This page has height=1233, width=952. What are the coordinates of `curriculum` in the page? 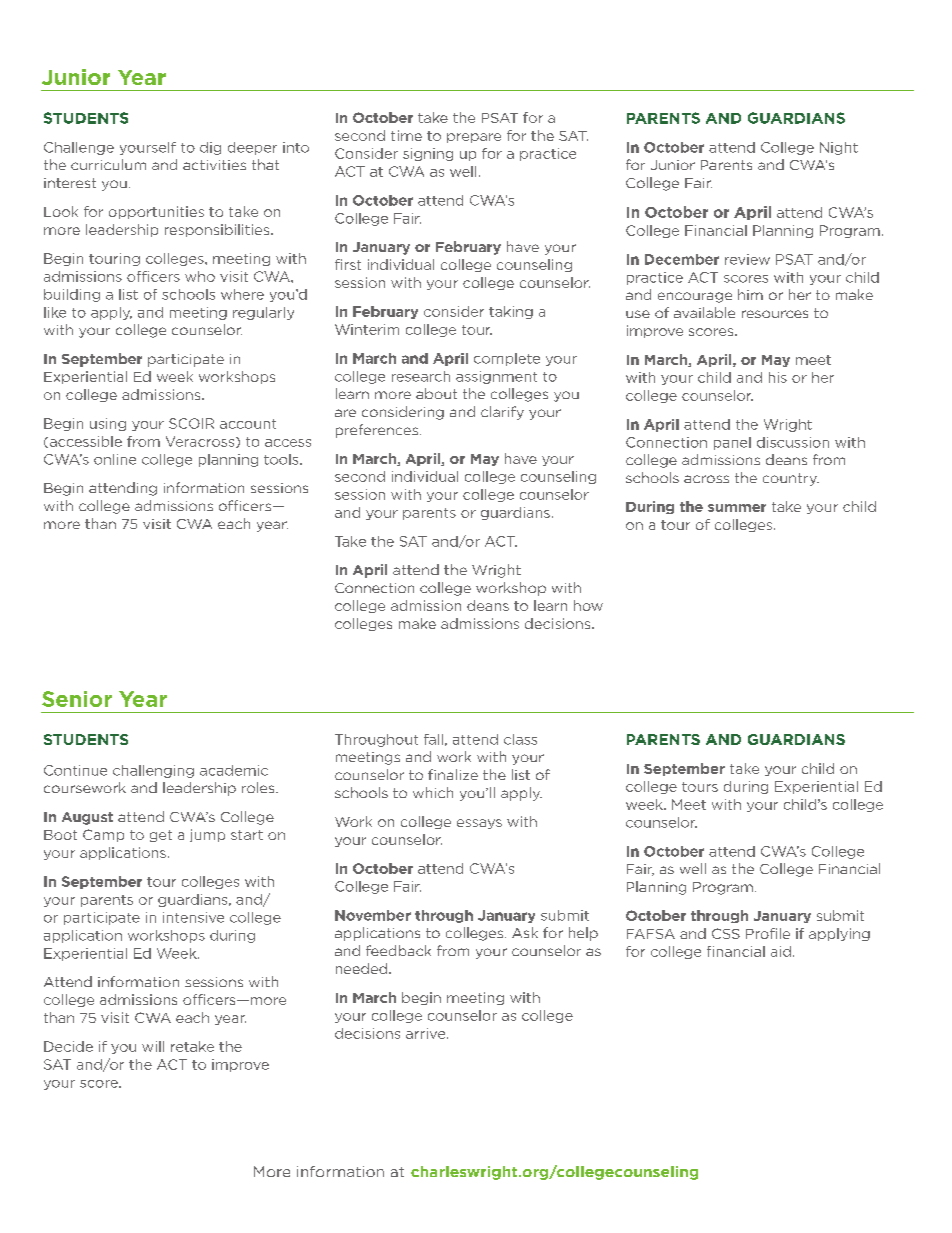 It's located at (108, 164).
